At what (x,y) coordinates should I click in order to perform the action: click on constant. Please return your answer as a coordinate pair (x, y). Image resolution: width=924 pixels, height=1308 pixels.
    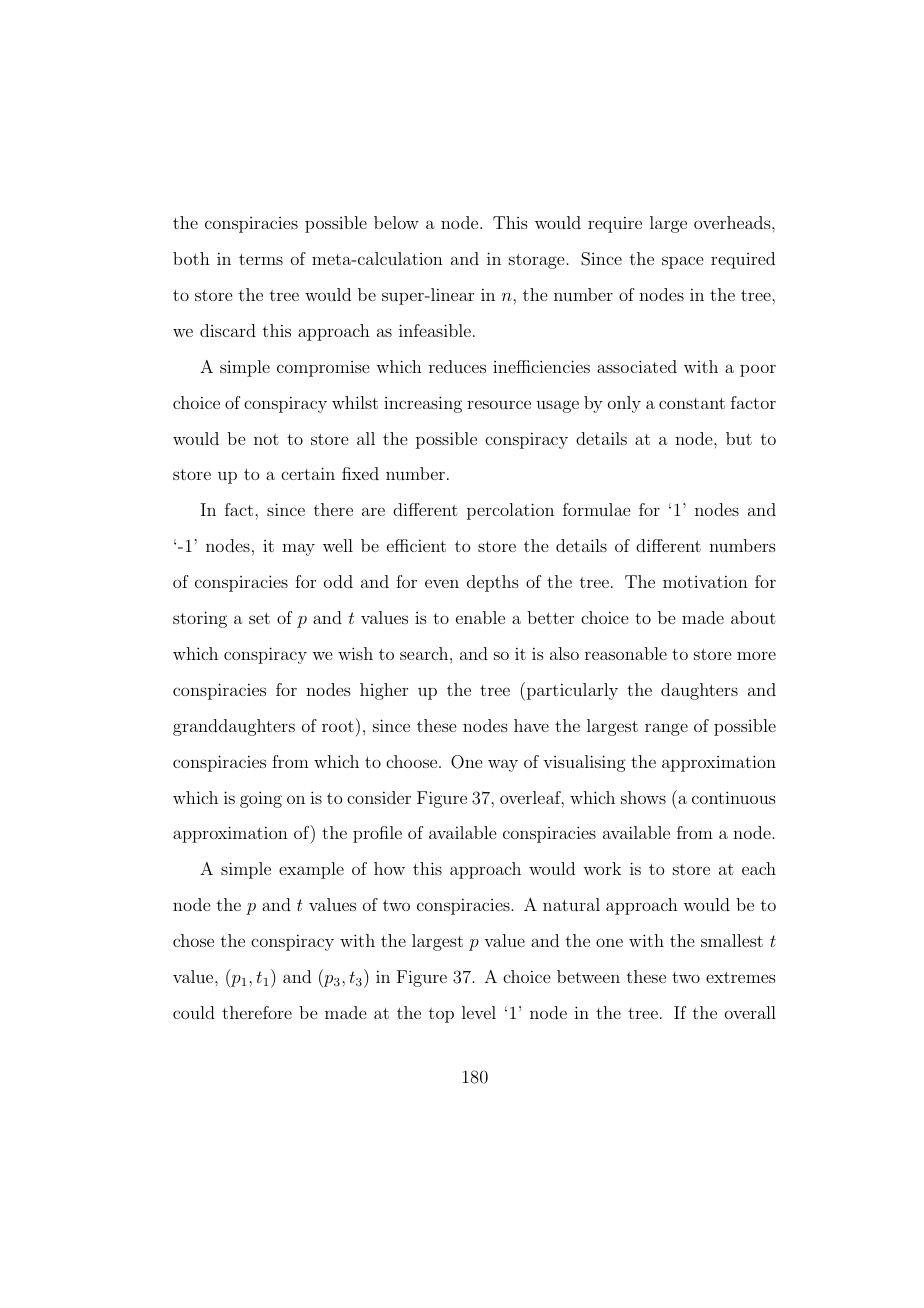
    Looking at the image, I should click on (692, 403).
